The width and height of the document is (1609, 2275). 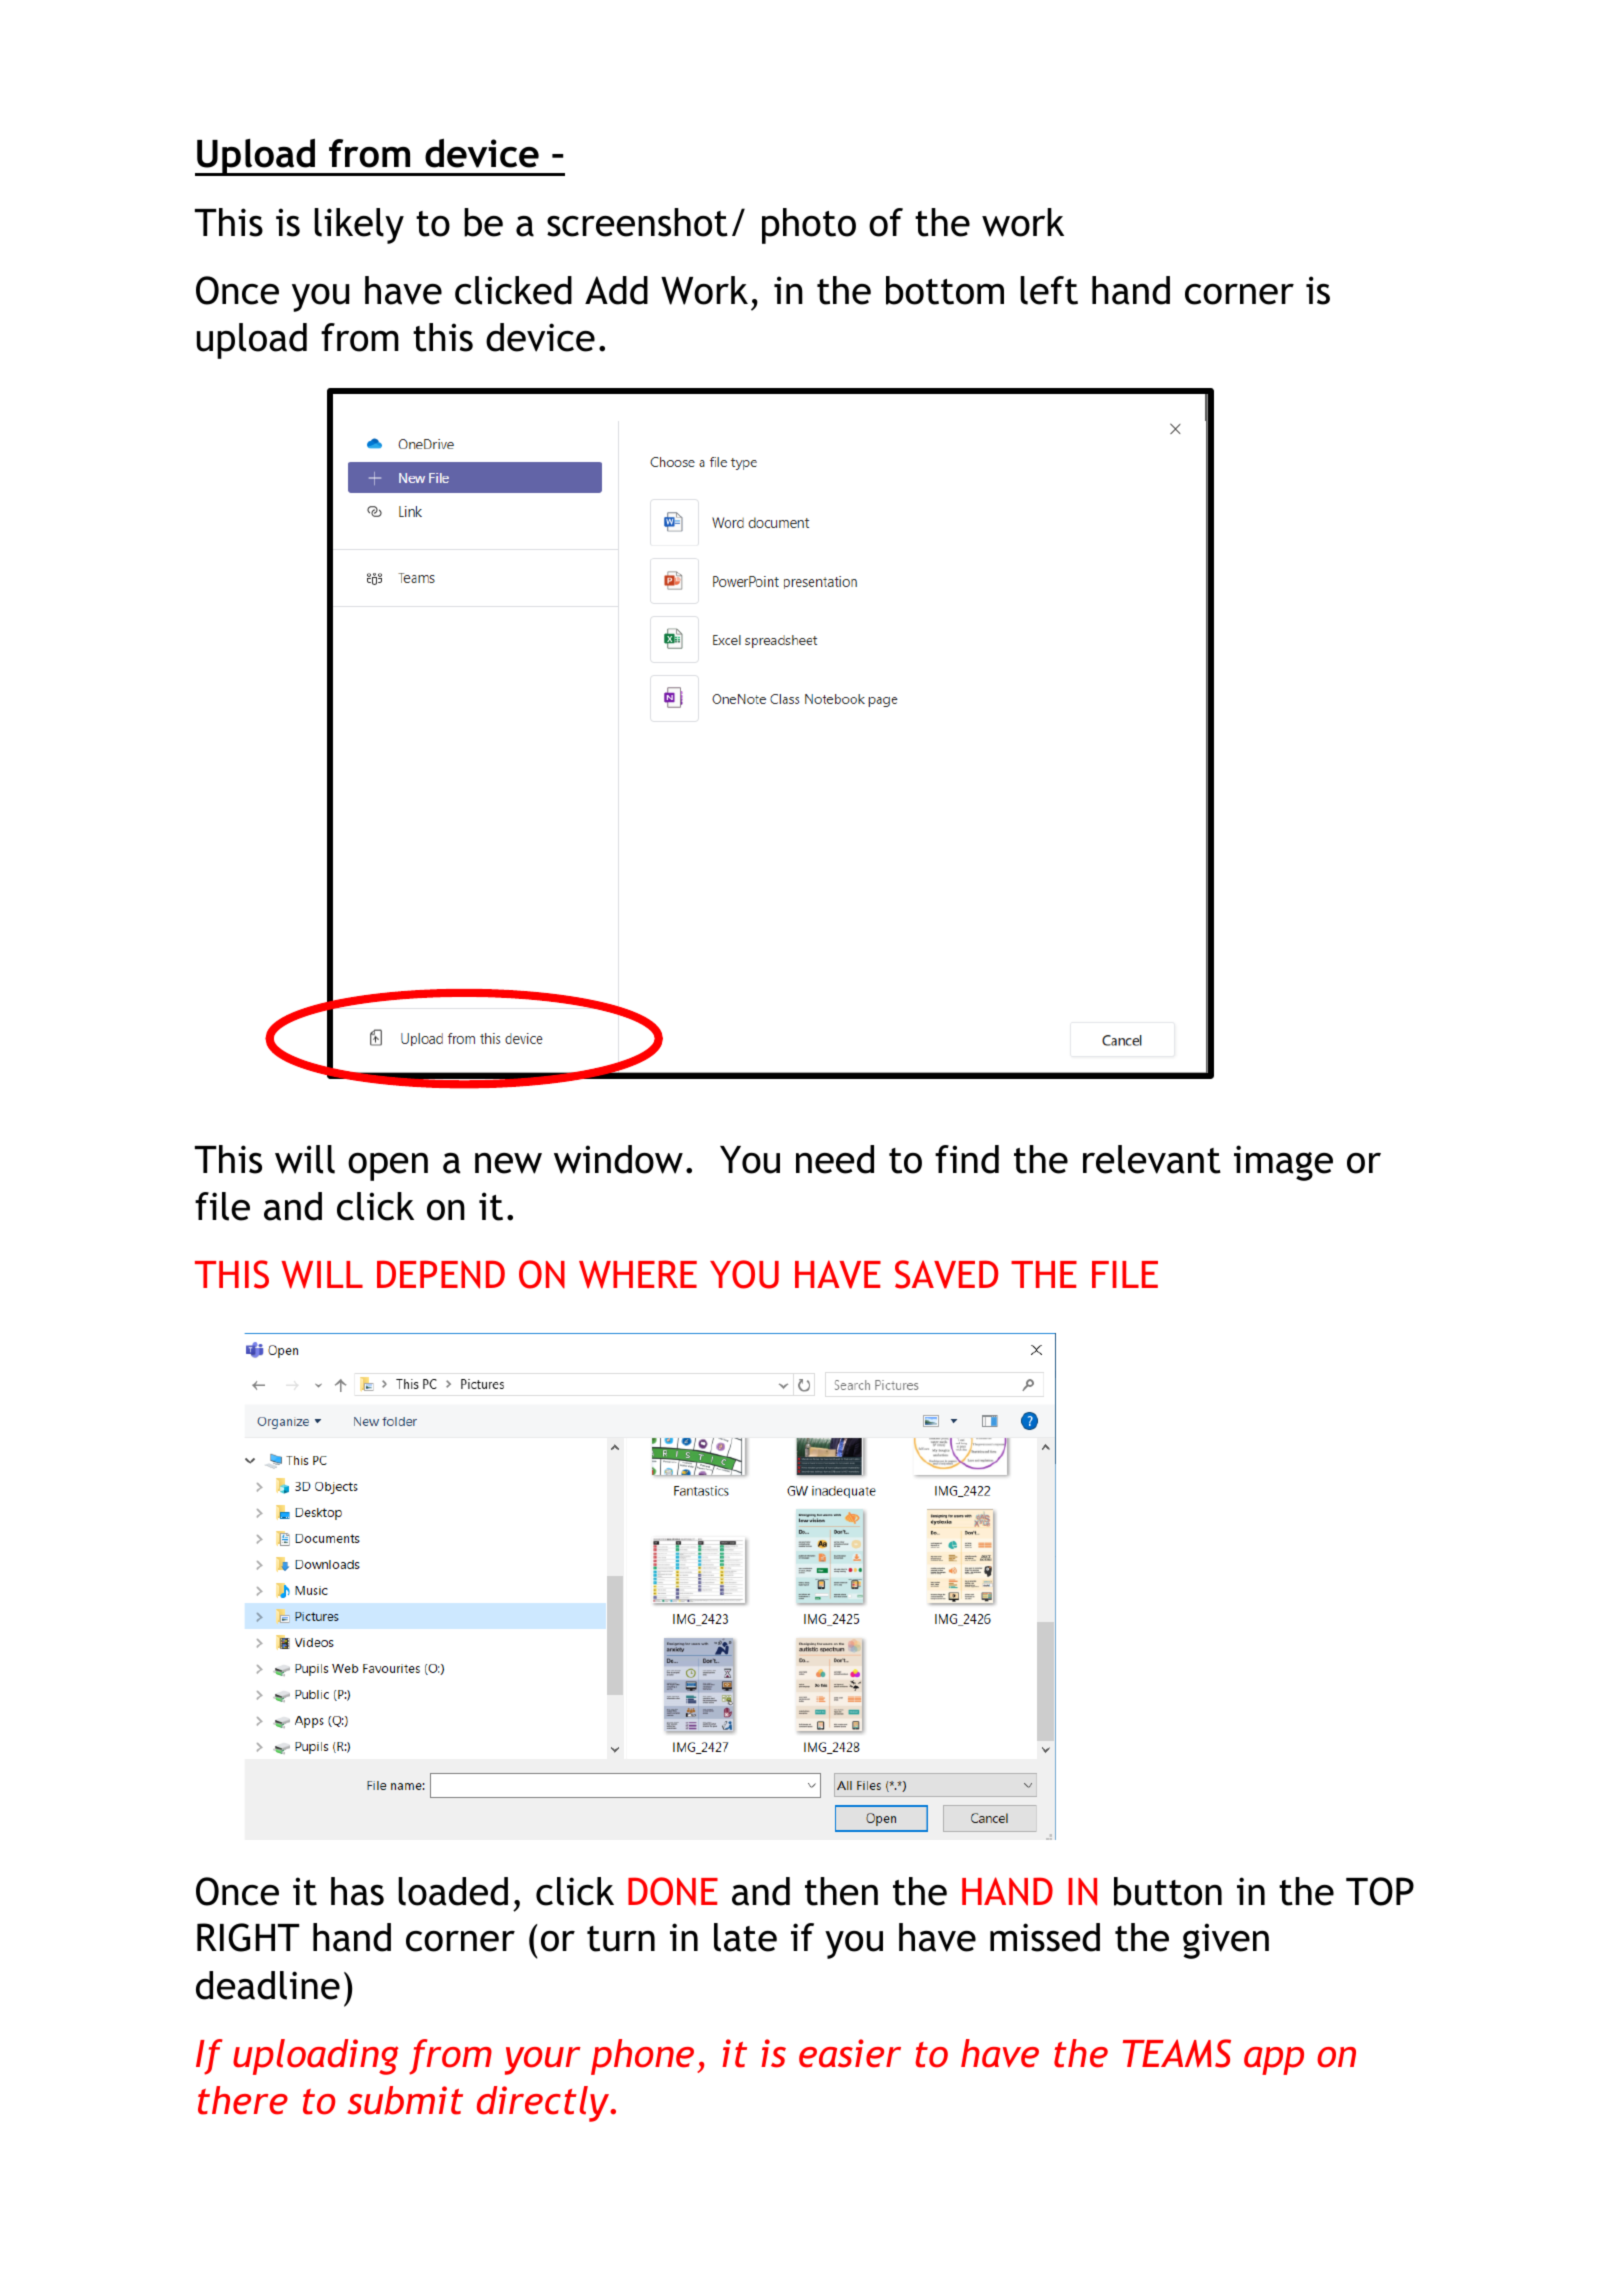 I want to click on likely, so click(x=359, y=226).
